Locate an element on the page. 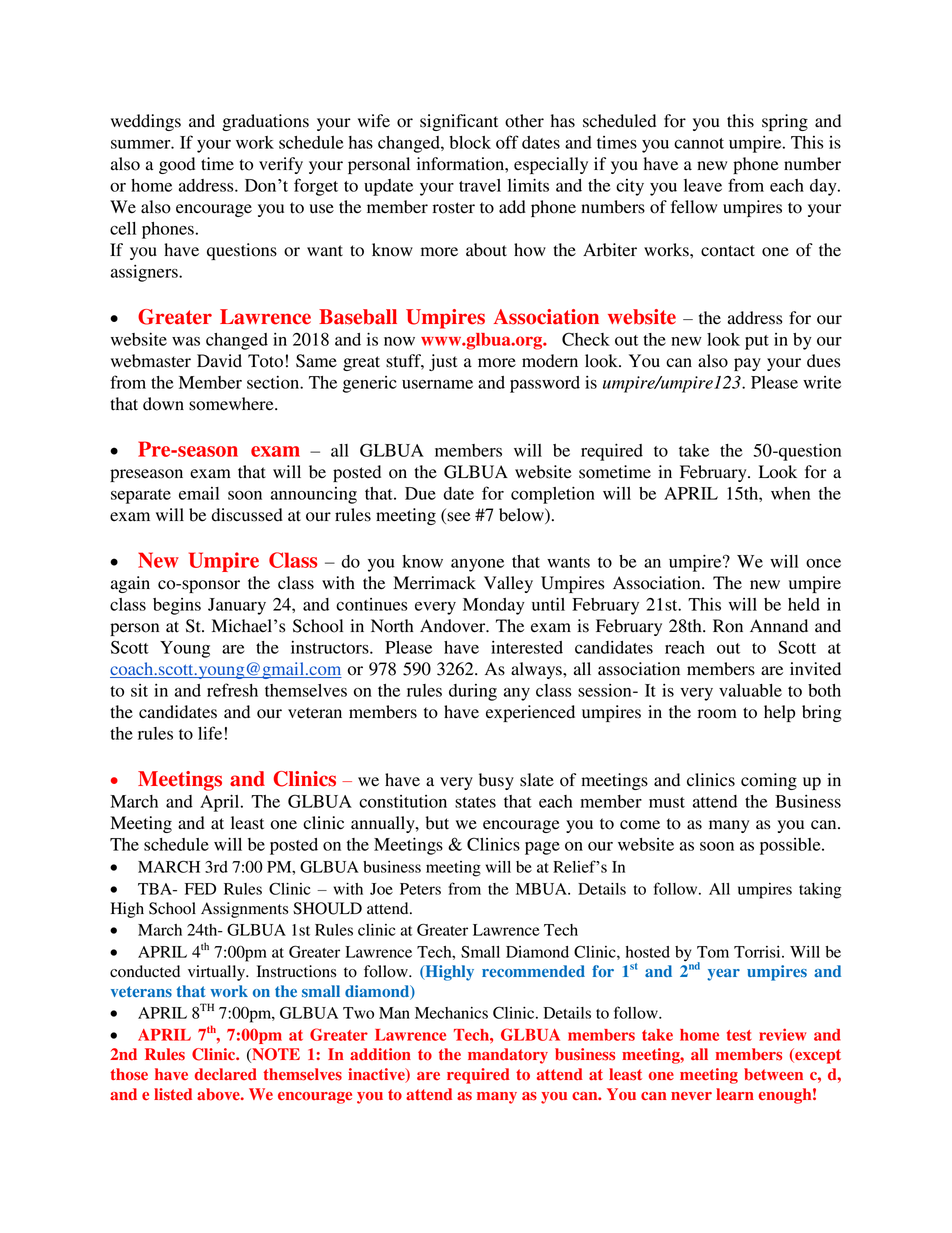 Image resolution: width=952 pixels, height=1233 pixels. mandatory is located at coordinates (508, 1056).
